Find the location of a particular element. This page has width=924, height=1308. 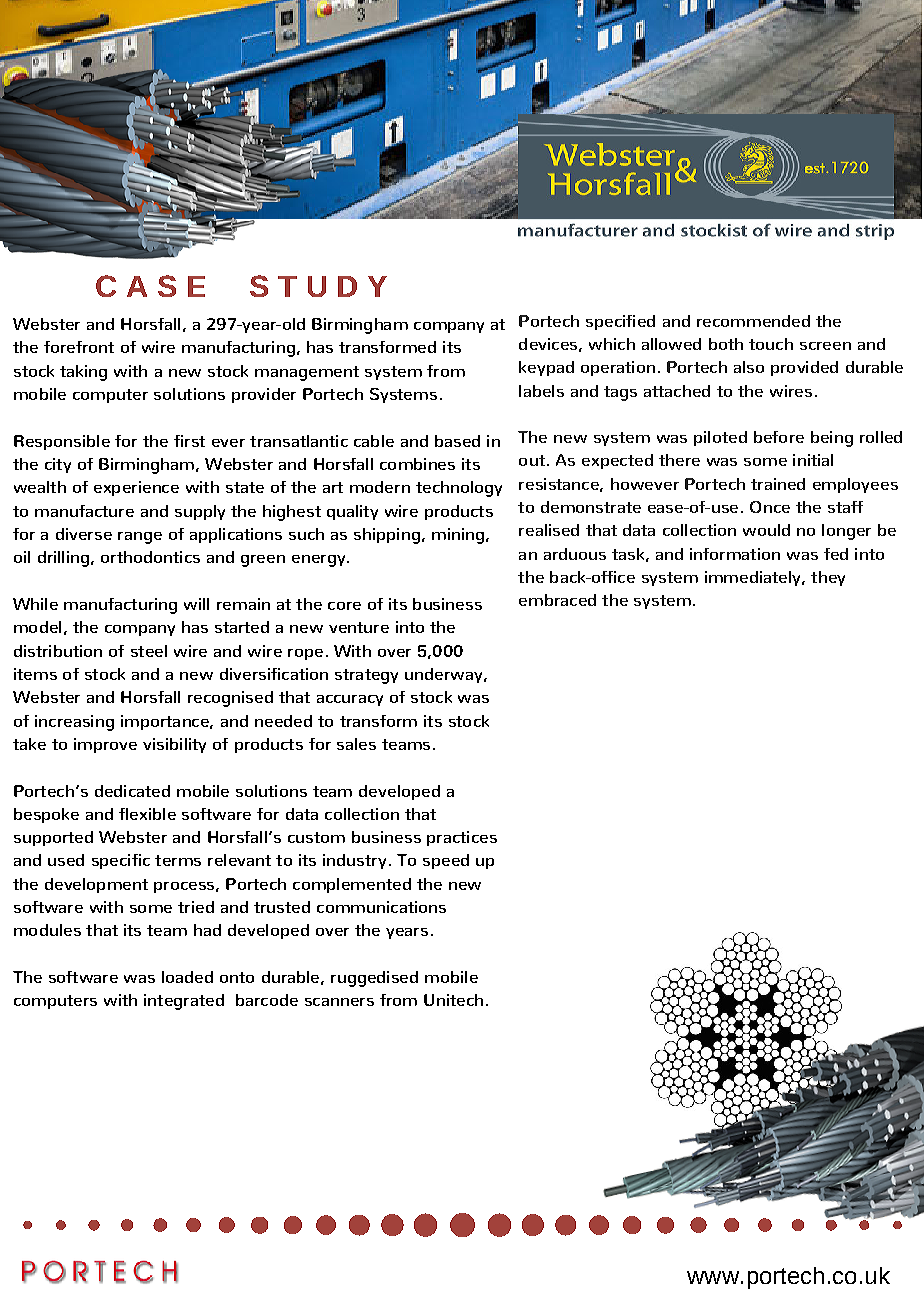

Unitech is located at coordinates (453, 1000).
